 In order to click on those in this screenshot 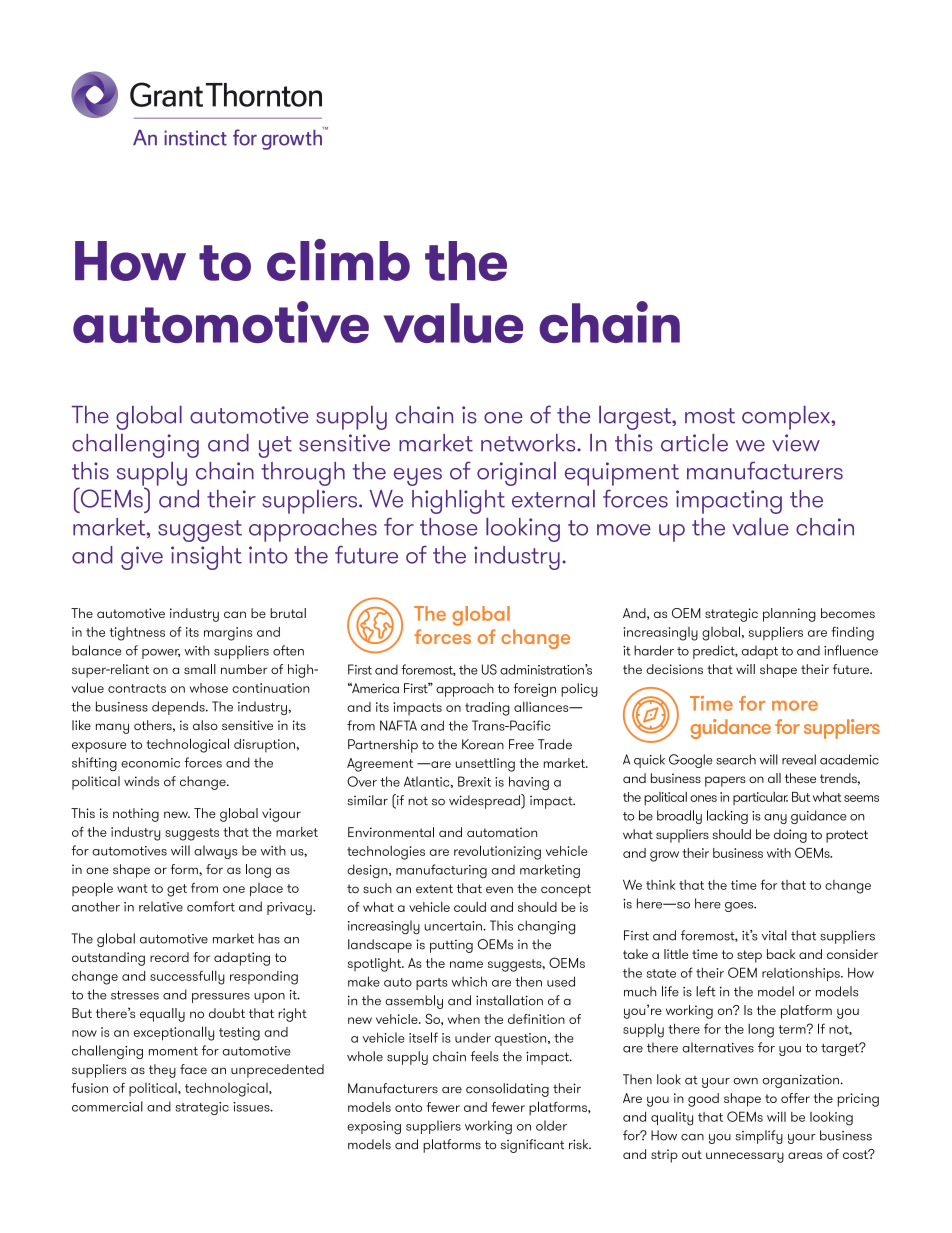, I will do `click(448, 527)`.
